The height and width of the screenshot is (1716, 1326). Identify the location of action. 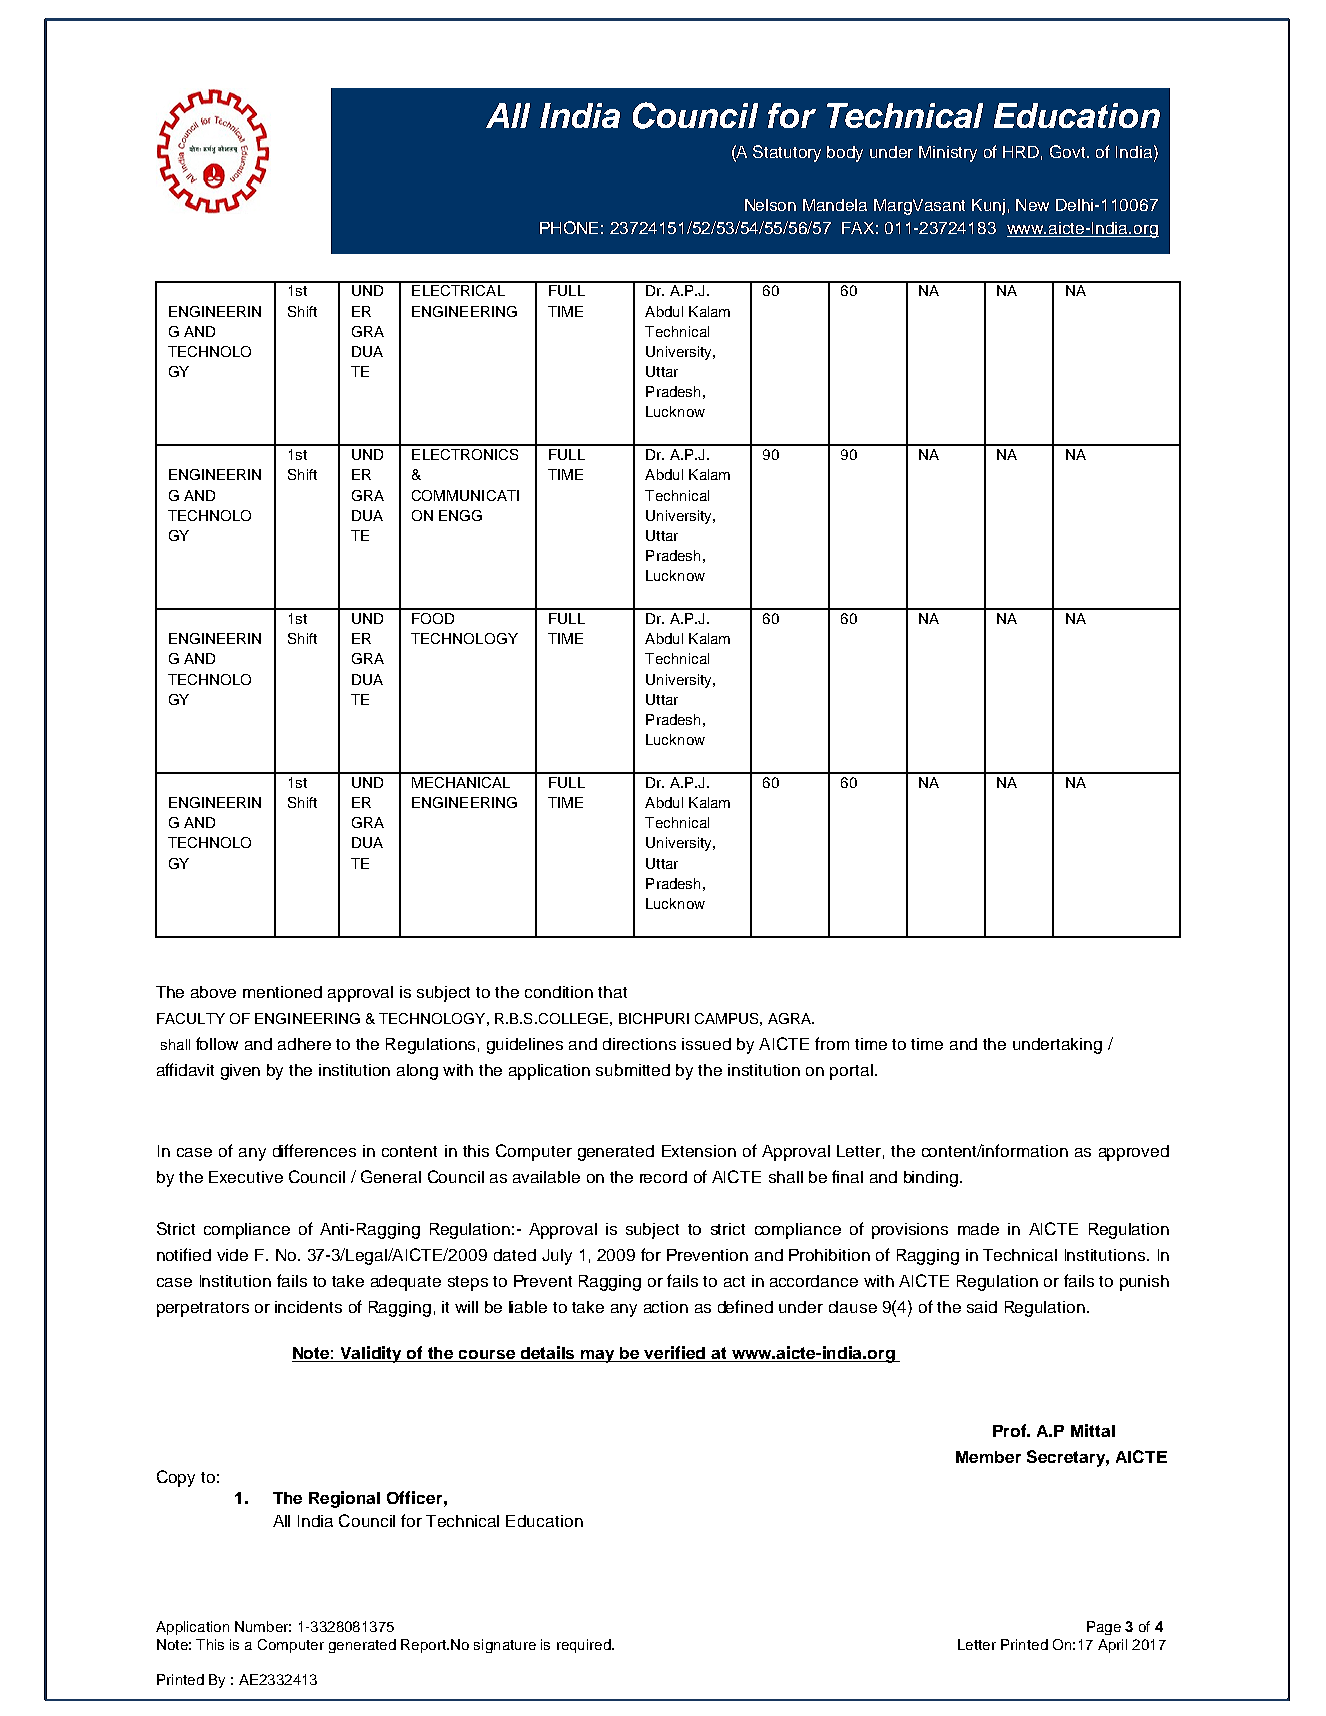
(666, 1307).
